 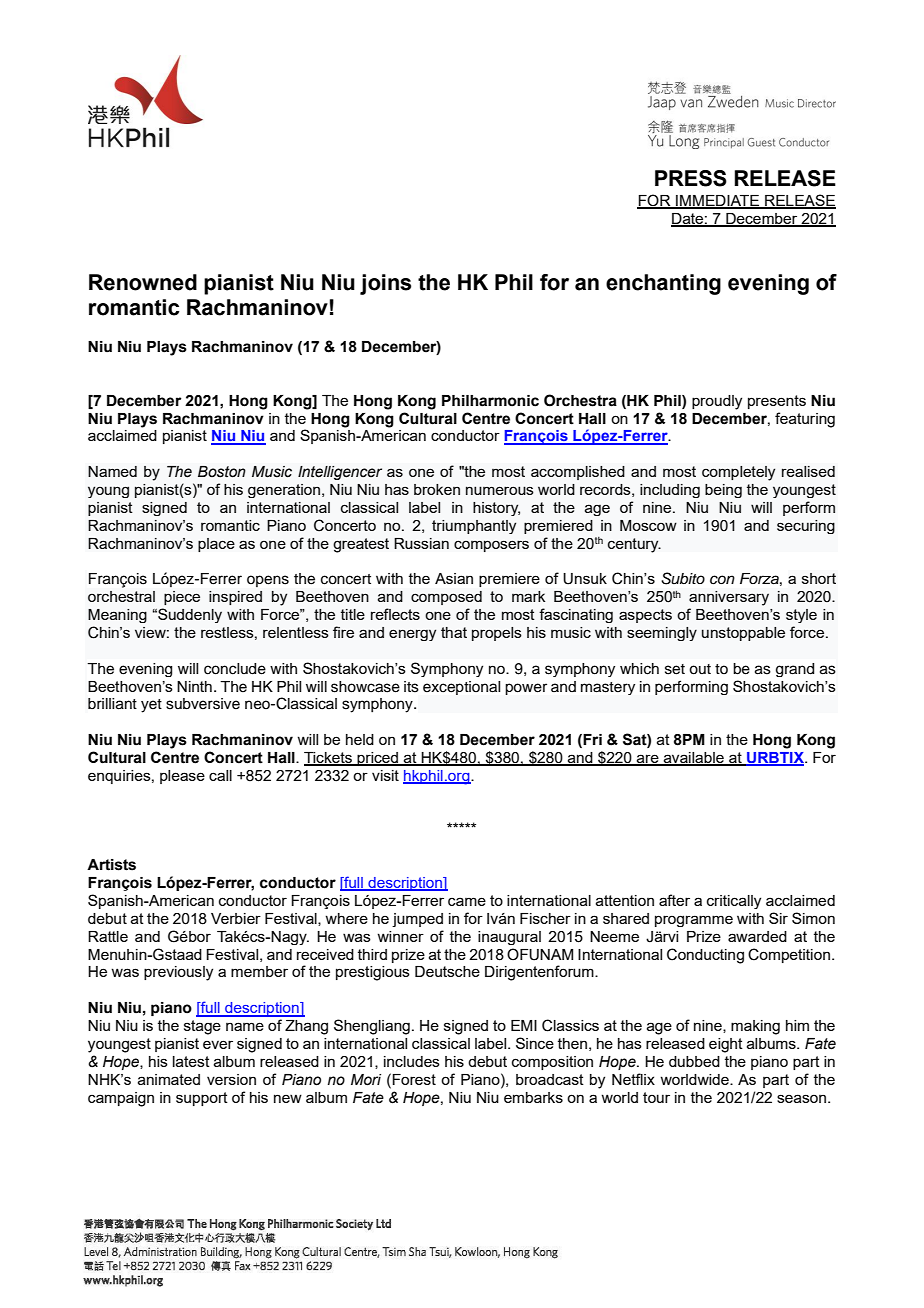 What do you see at coordinates (414, 1079) in the image?
I see `Forest` at bounding box center [414, 1079].
